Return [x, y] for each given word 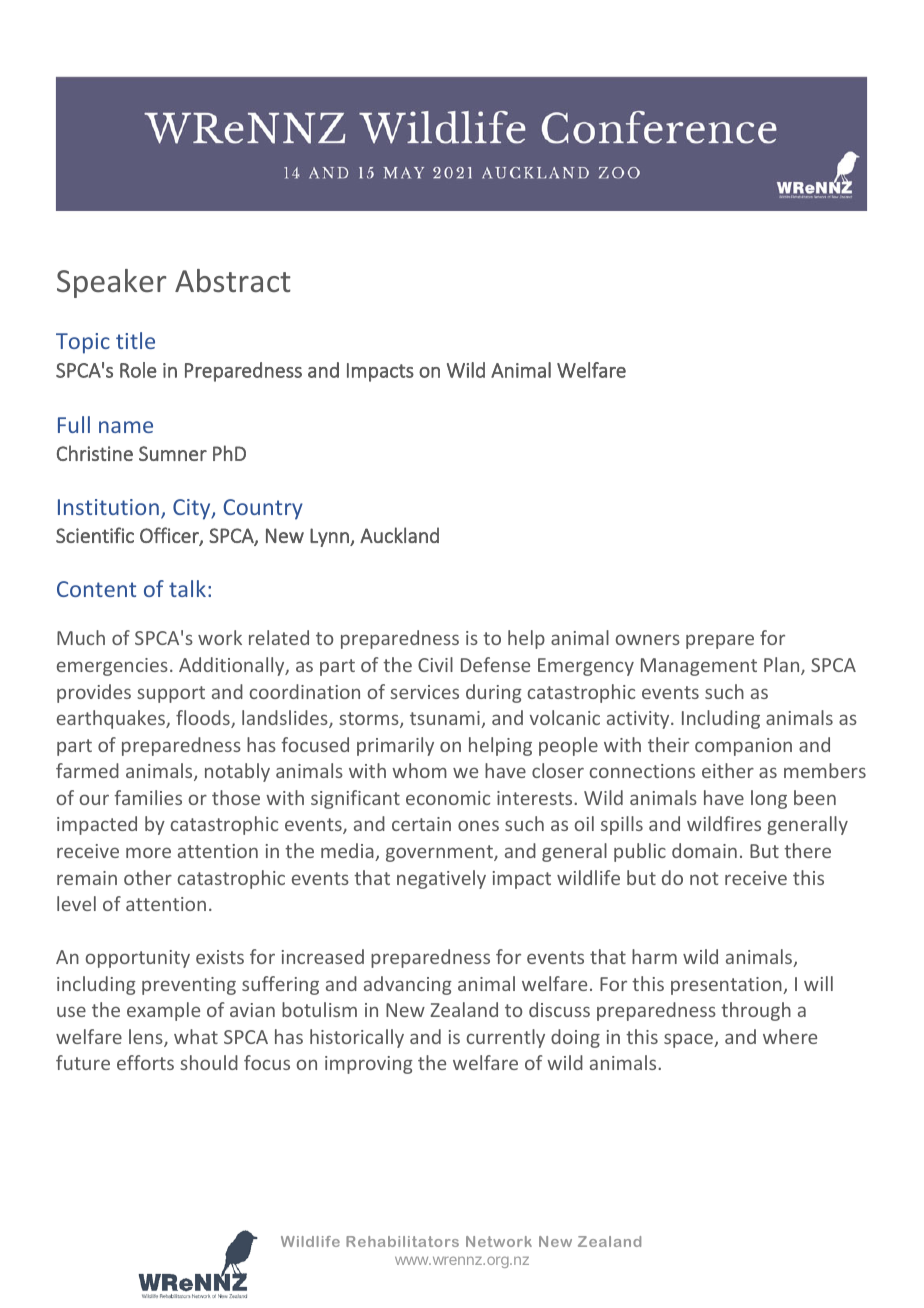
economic [448, 798]
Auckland [399, 535]
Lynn [330, 537]
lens [147, 1038]
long [769, 799]
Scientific [95, 535]
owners [648, 639]
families [148, 797]
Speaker [111, 283]
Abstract [233, 281]
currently [506, 1038]
